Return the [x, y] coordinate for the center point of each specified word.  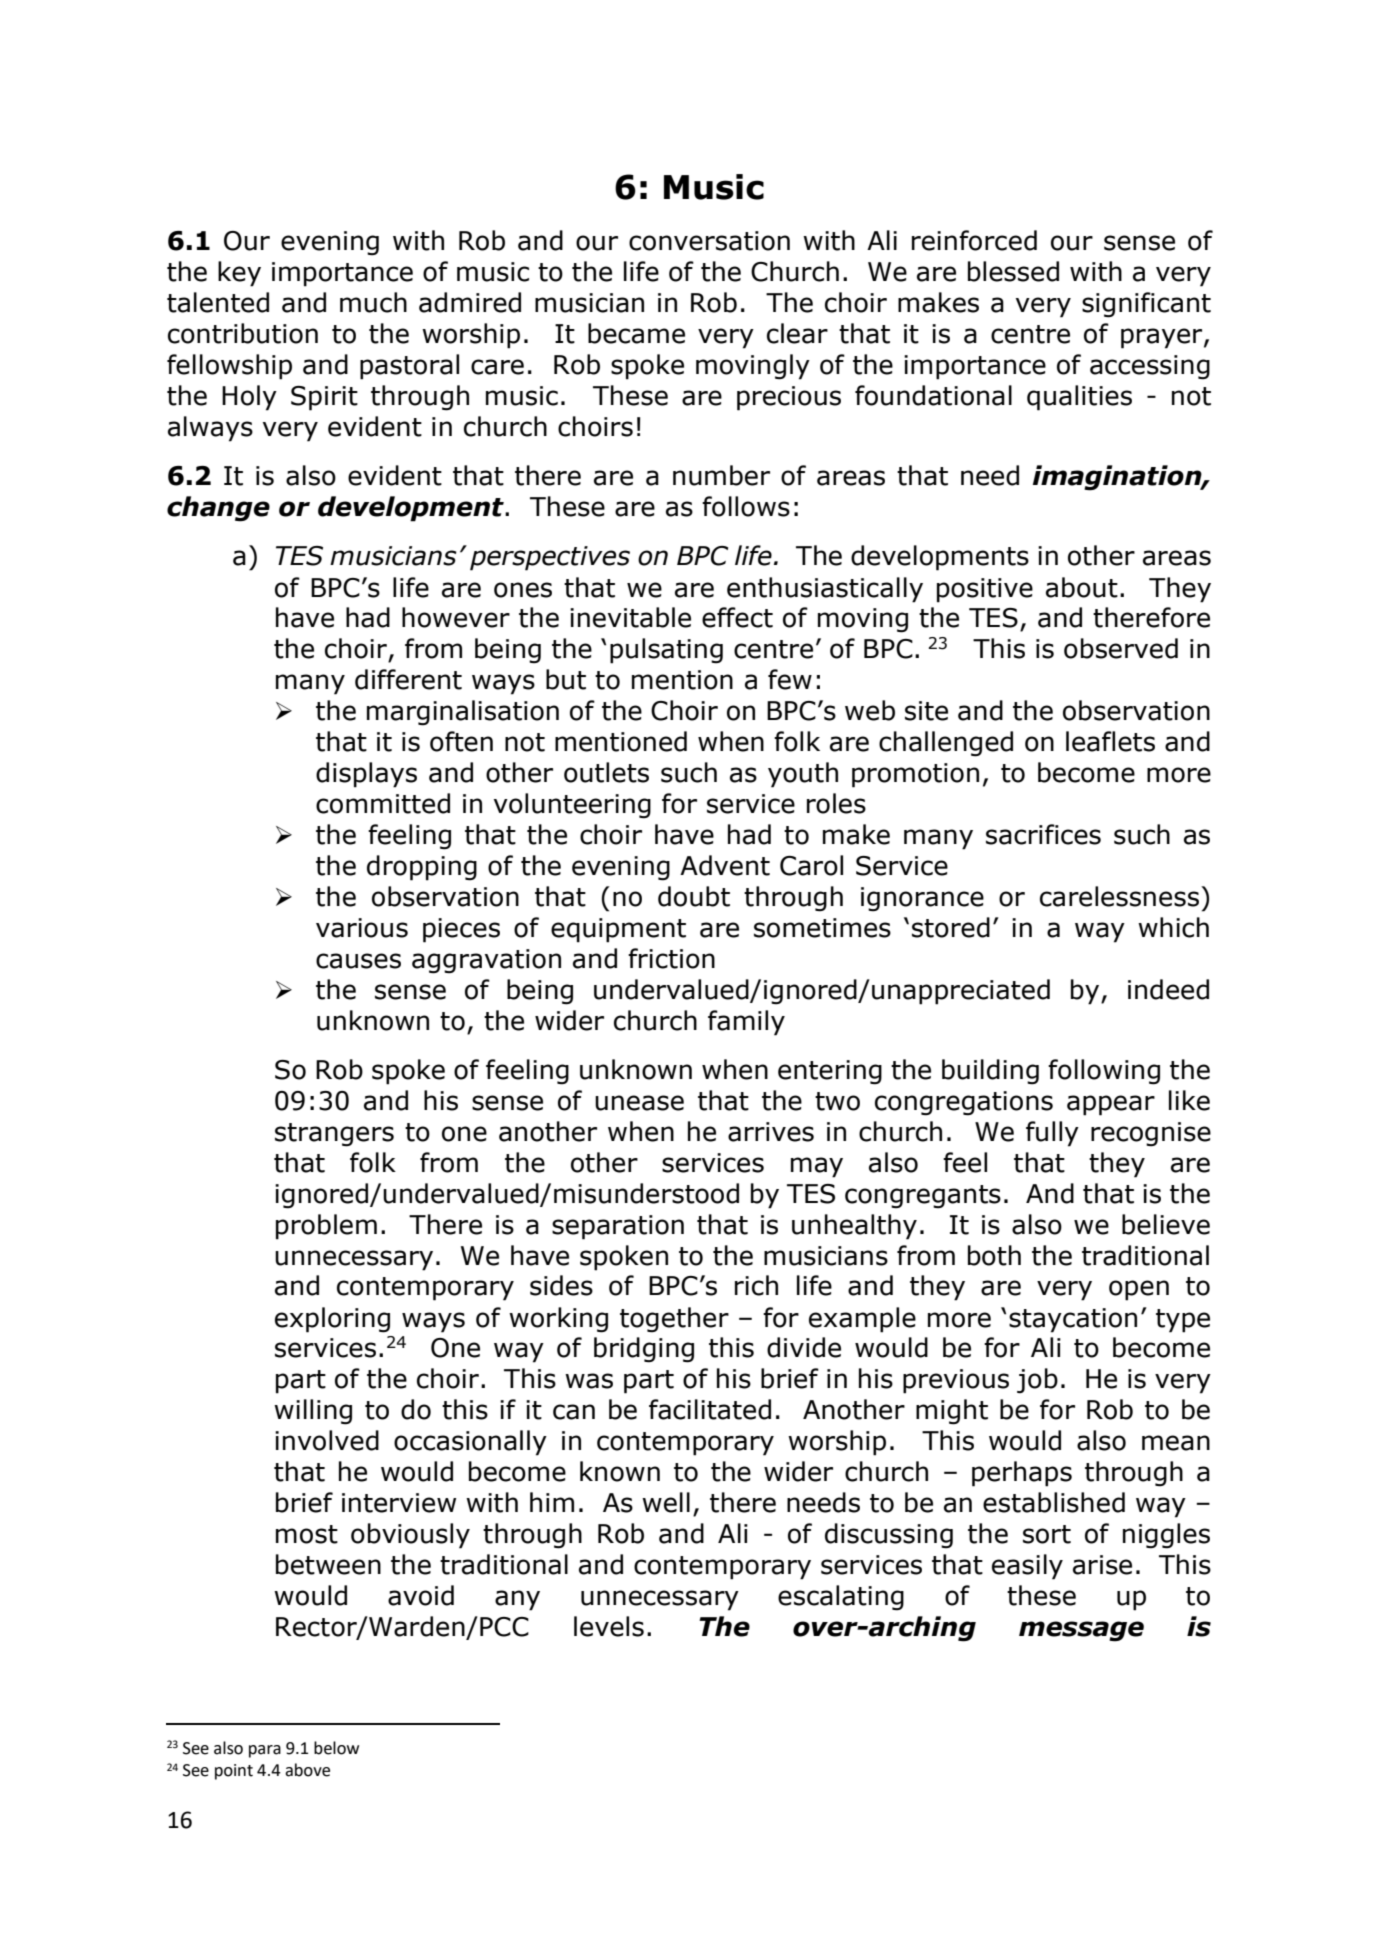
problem [326, 1227]
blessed [1013, 271]
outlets [606, 772]
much [373, 302]
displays [366, 775]
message [1081, 1631]
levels [609, 1626]
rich [756, 1285]
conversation [709, 241]
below [336, 1748]
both [994, 1255]
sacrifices [1043, 834]
